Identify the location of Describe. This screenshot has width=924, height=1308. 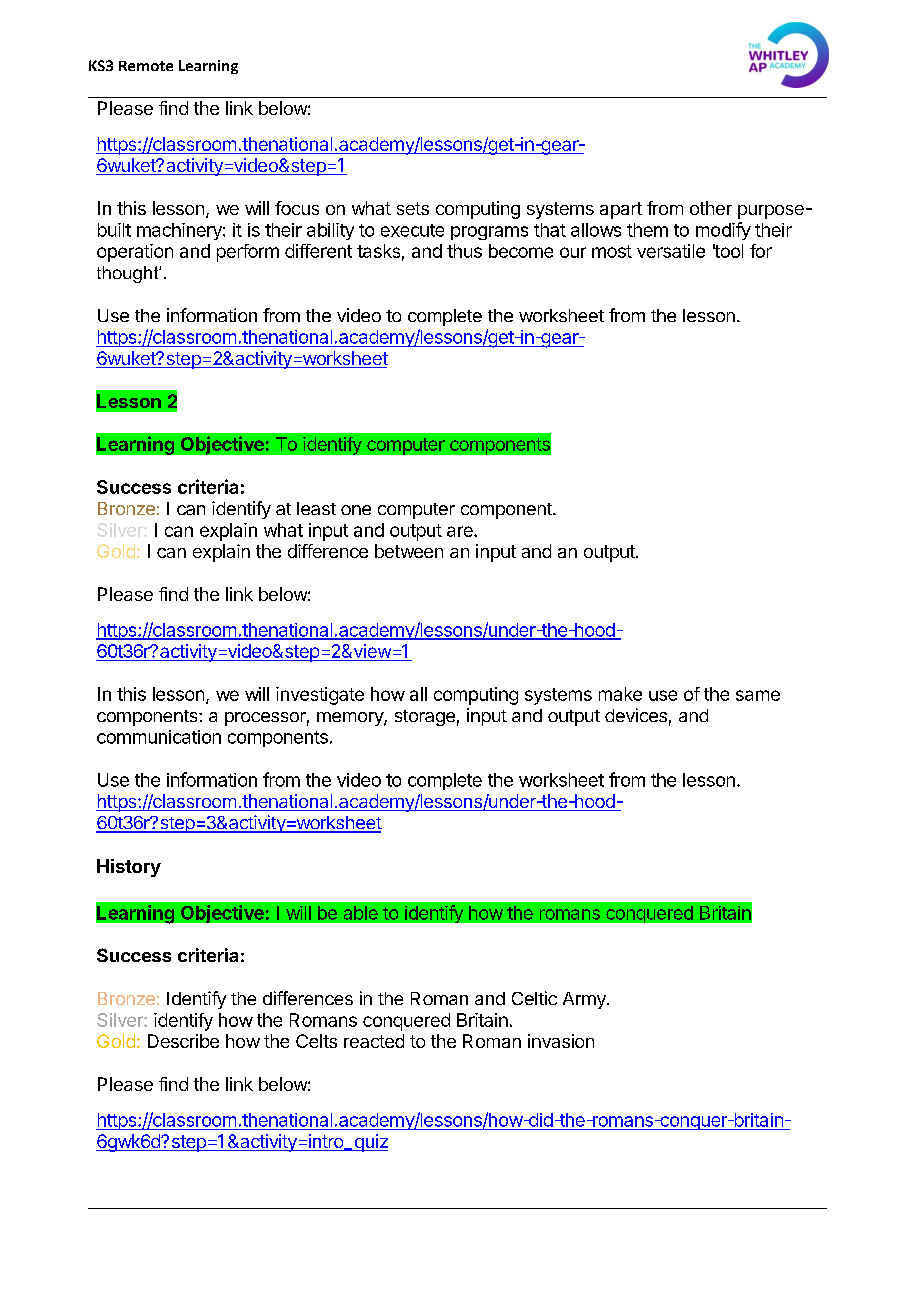
(183, 1041).
